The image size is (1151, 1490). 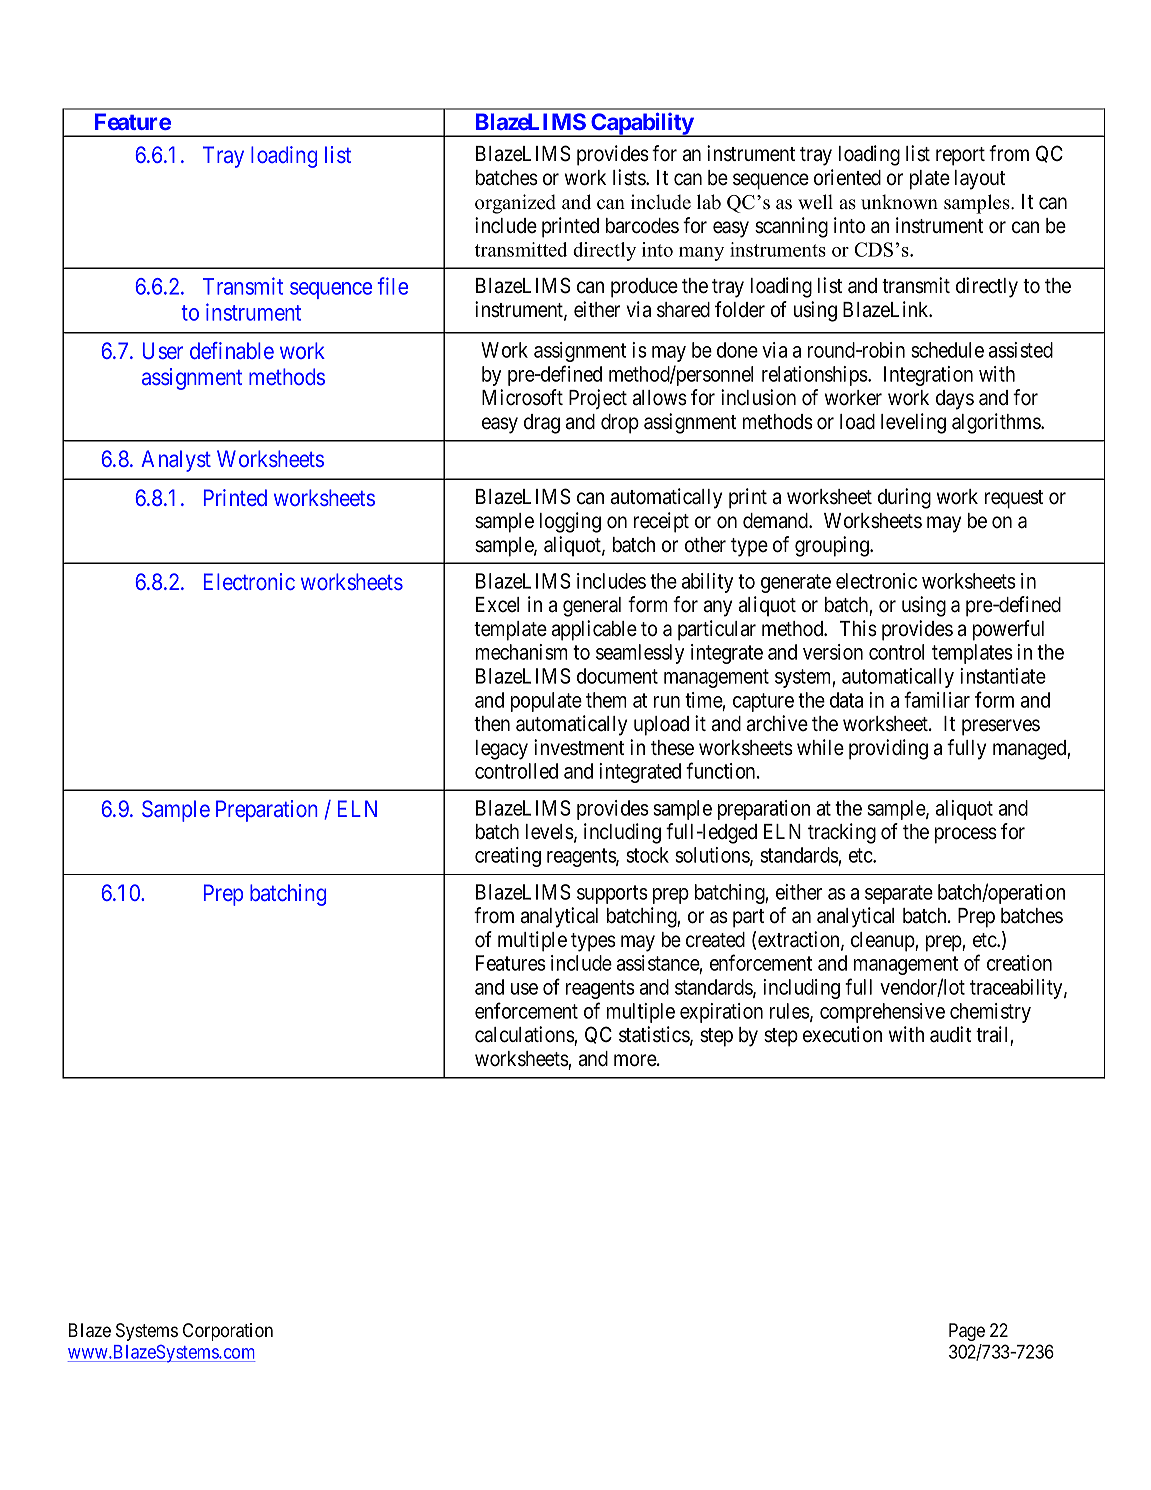 What do you see at coordinates (393, 286) in the page?
I see `file` at bounding box center [393, 286].
